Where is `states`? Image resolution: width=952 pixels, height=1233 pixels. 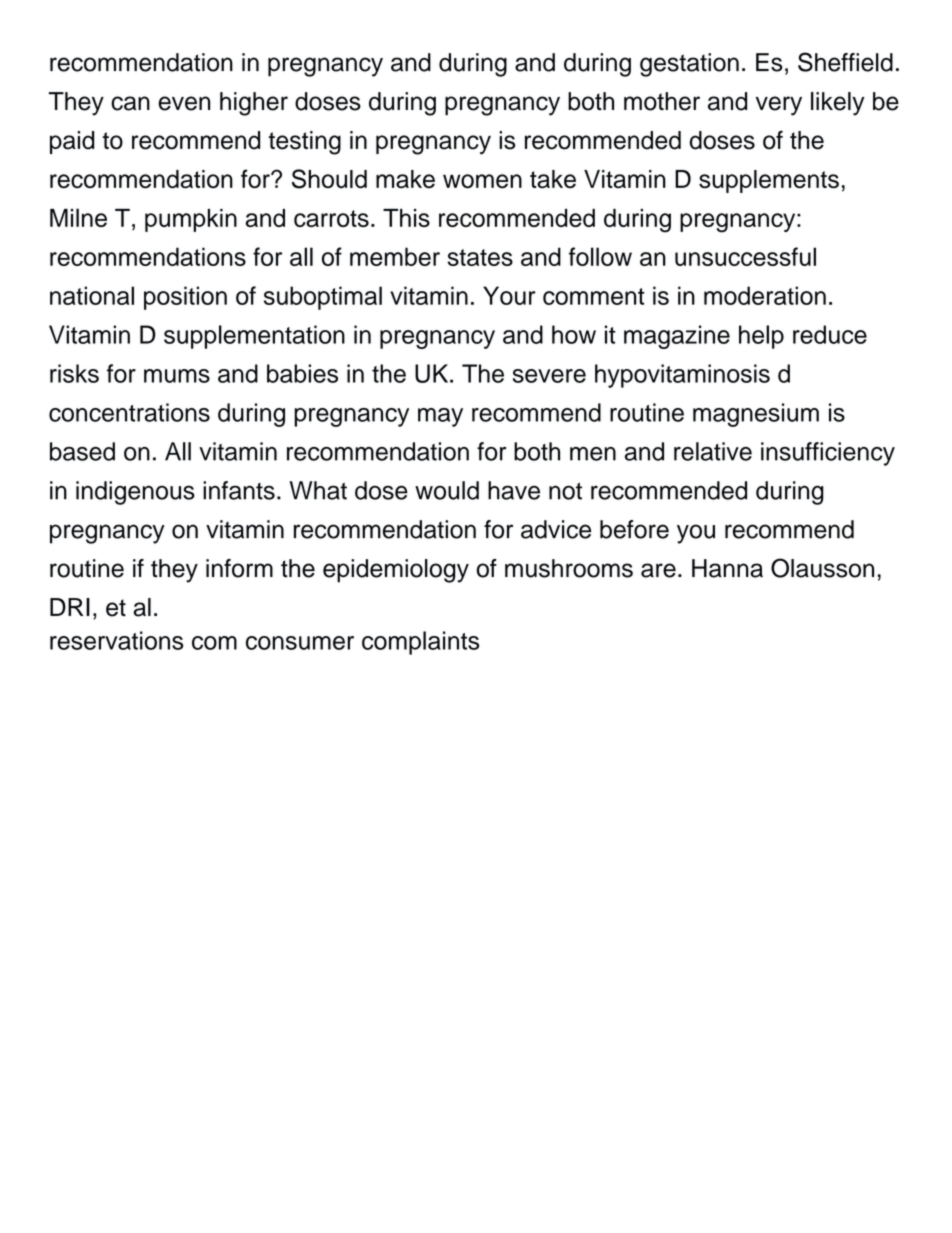 states is located at coordinates (480, 257).
